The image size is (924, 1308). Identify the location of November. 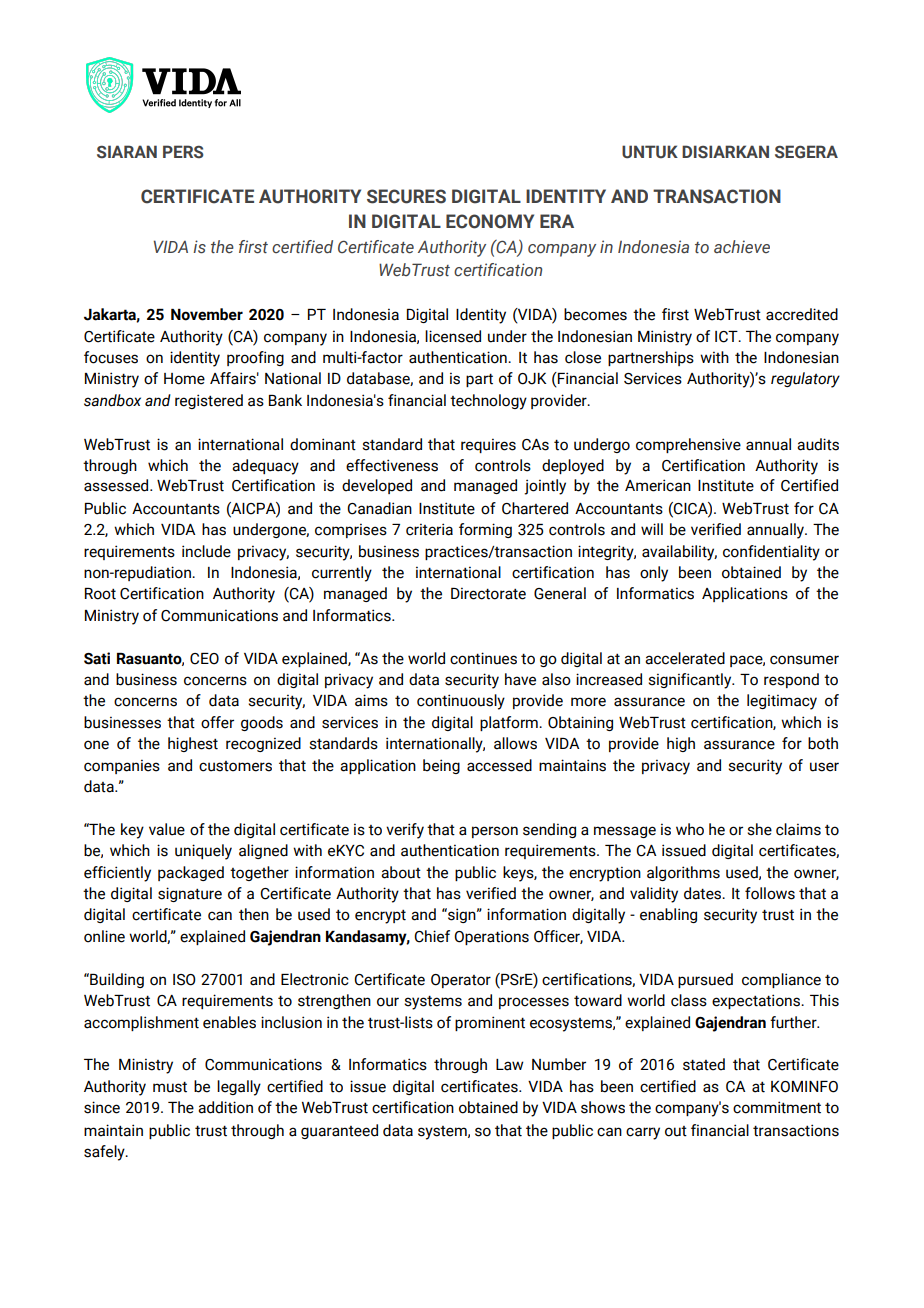
(207, 314).
